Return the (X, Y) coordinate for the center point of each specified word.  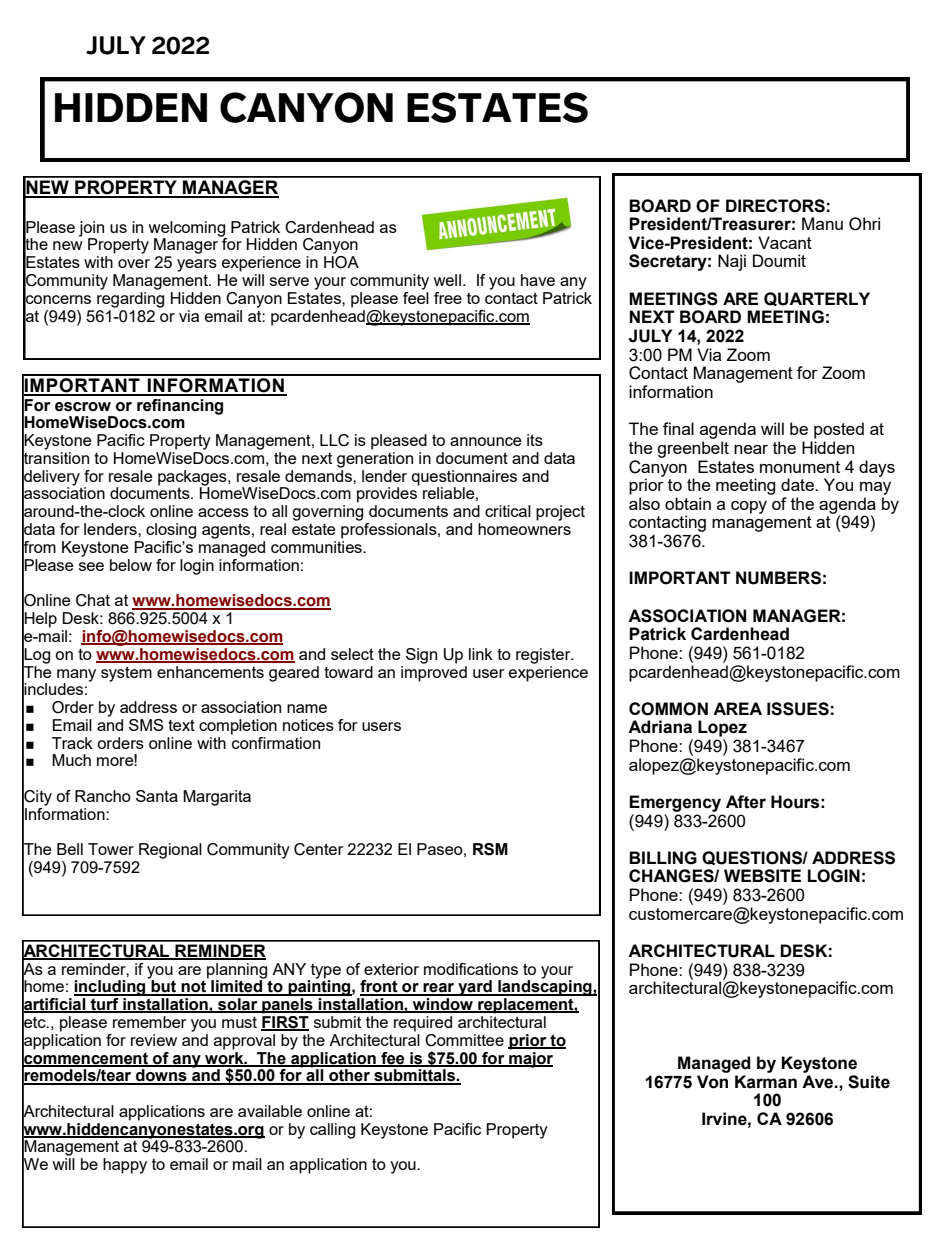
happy (125, 1166)
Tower (111, 849)
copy (749, 507)
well (447, 280)
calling (332, 1131)
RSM (490, 849)
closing (171, 531)
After (746, 802)
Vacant (785, 242)
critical (508, 511)
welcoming (187, 230)
